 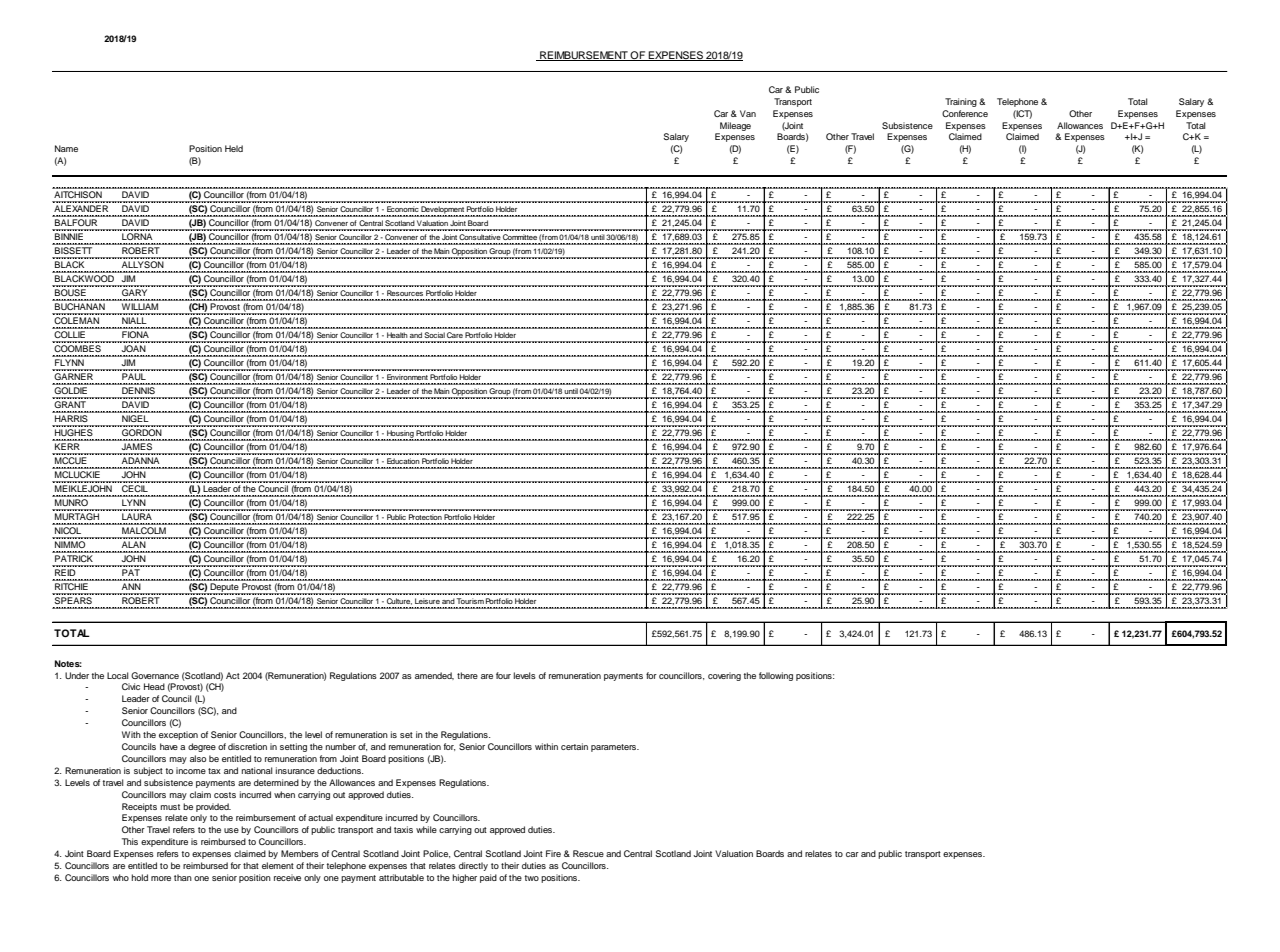 I want to click on Held, so click(x=234, y=148).
